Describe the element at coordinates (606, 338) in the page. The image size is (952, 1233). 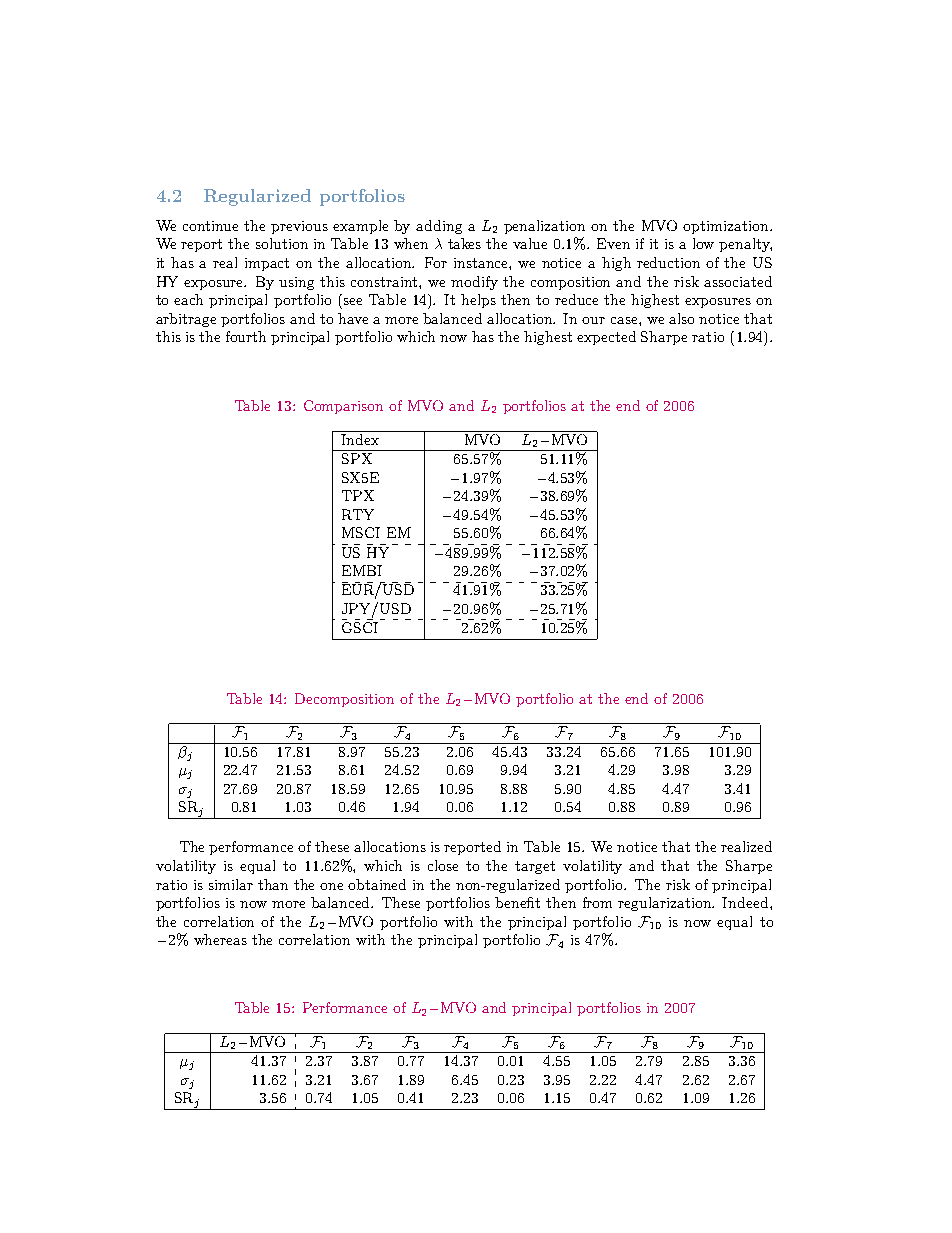
I see `expected` at that location.
